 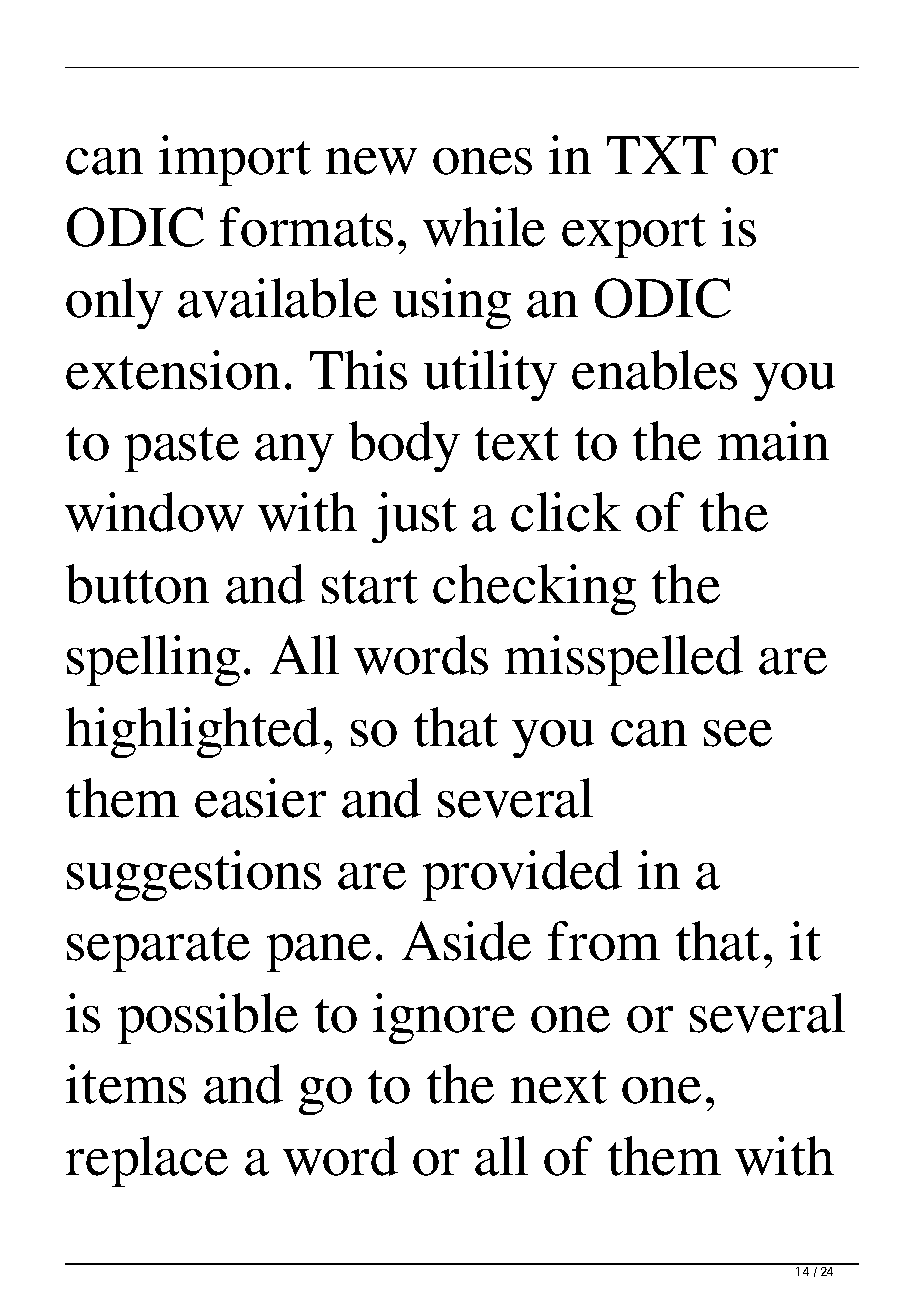 I want to click on TXT, so click(x=661, y=155).
